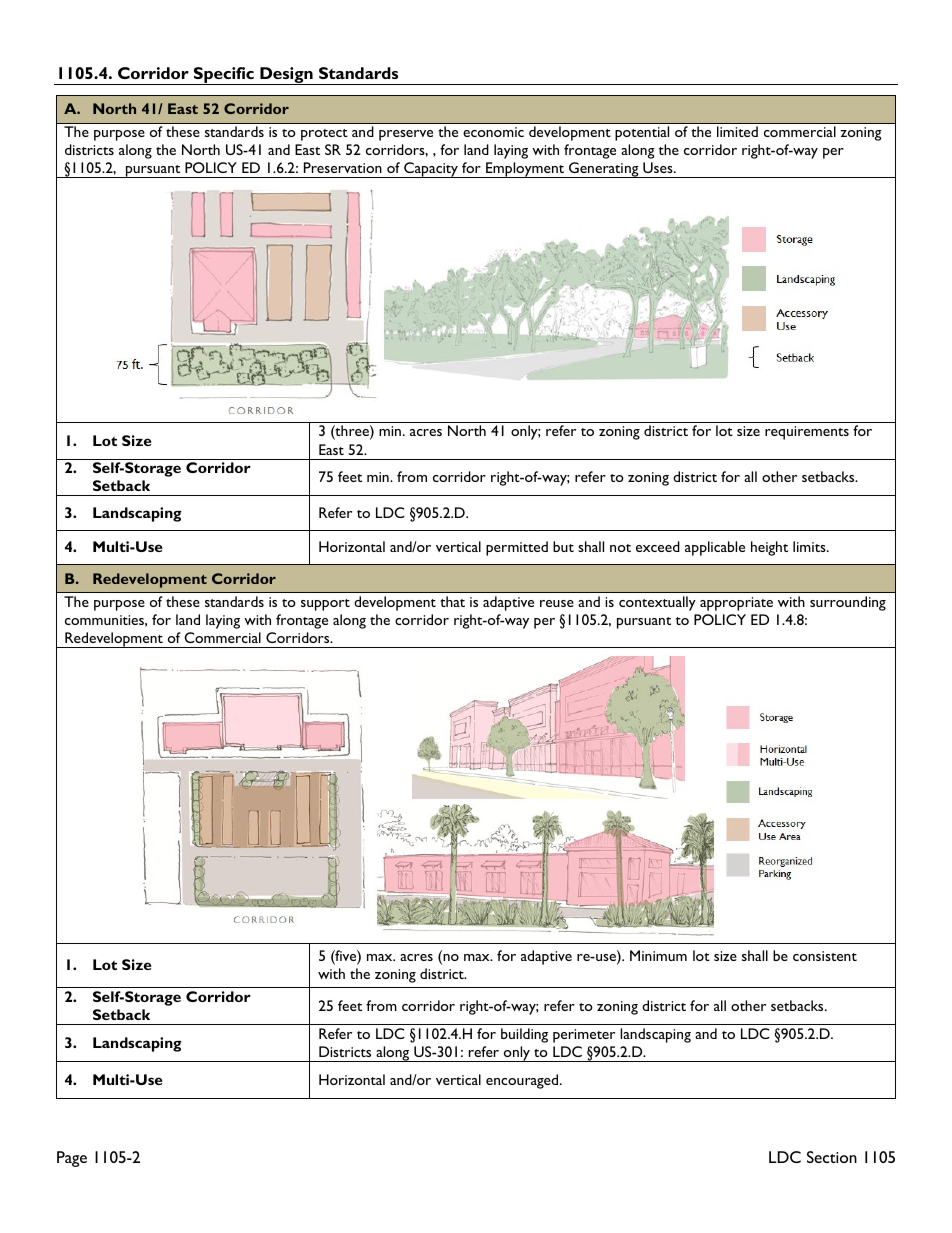 This screenshot has width=952, height=1233. I want to click on consistent, so click(825, 956).
